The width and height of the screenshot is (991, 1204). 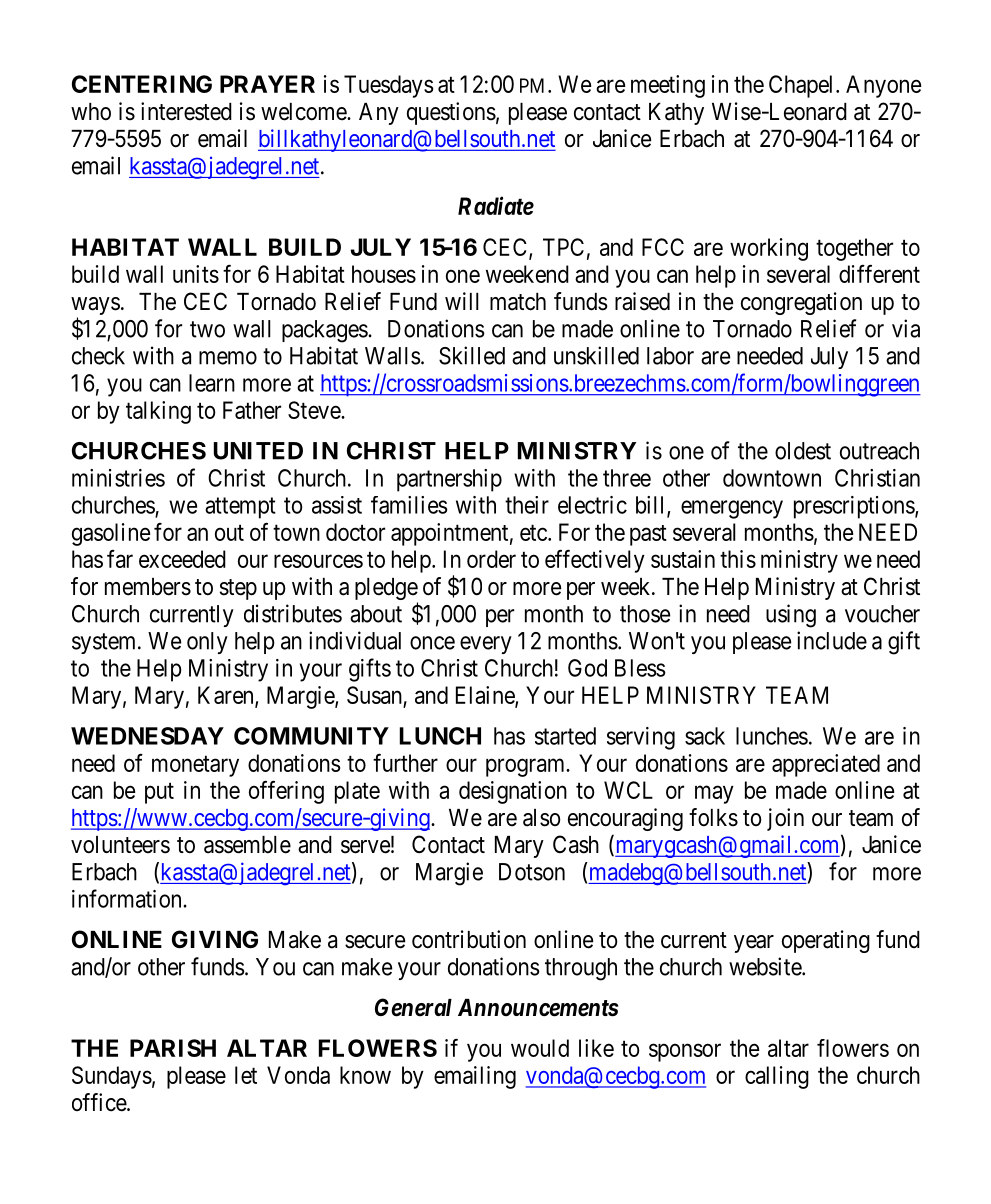 What do you see at coordinates (542, 818) in the screenshot?
I see `also` at bounding box center [542, 818].
